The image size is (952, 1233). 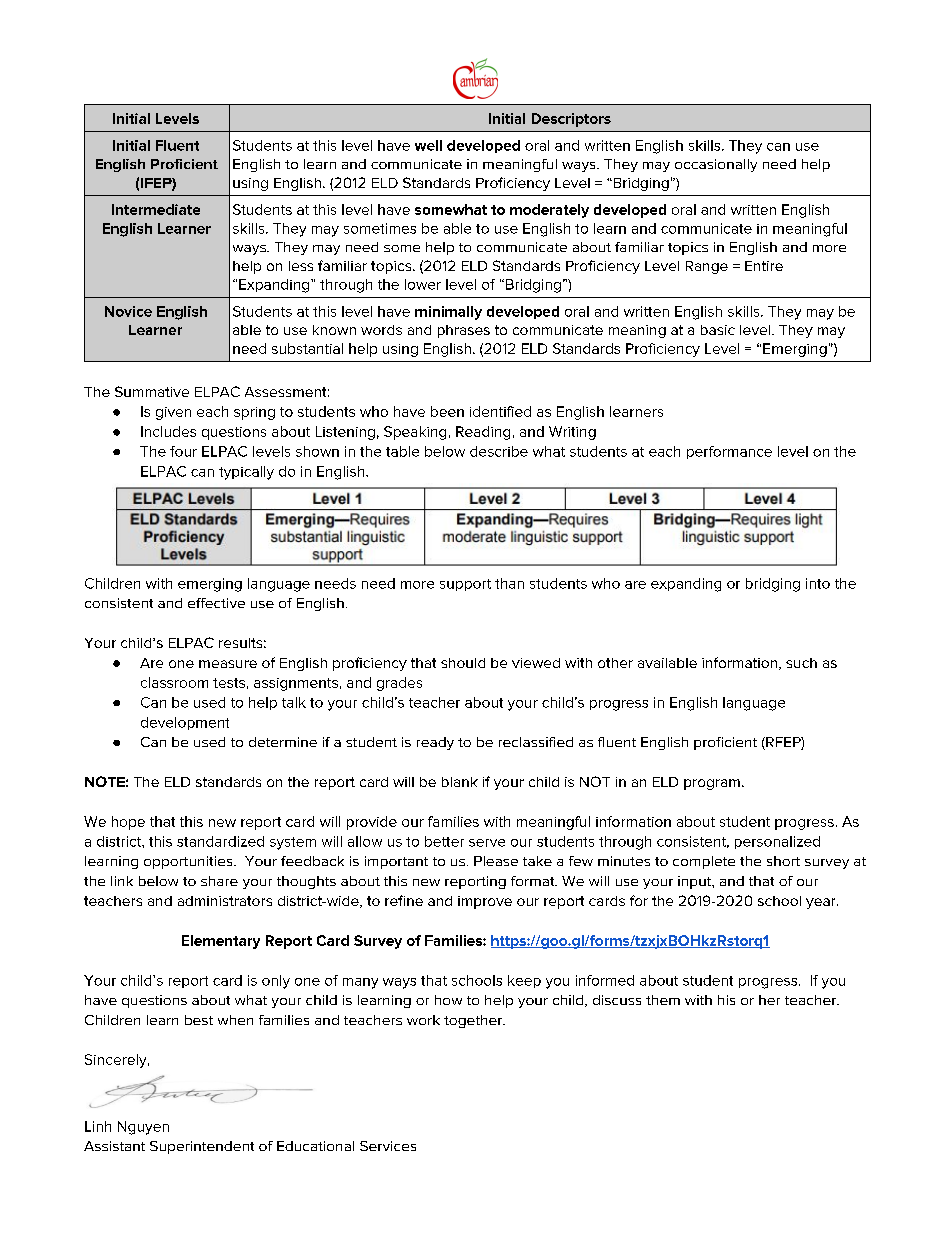 What do you see at coordinates (428, 145) in the image?
I see `well` at bounding box center [428, 145].
